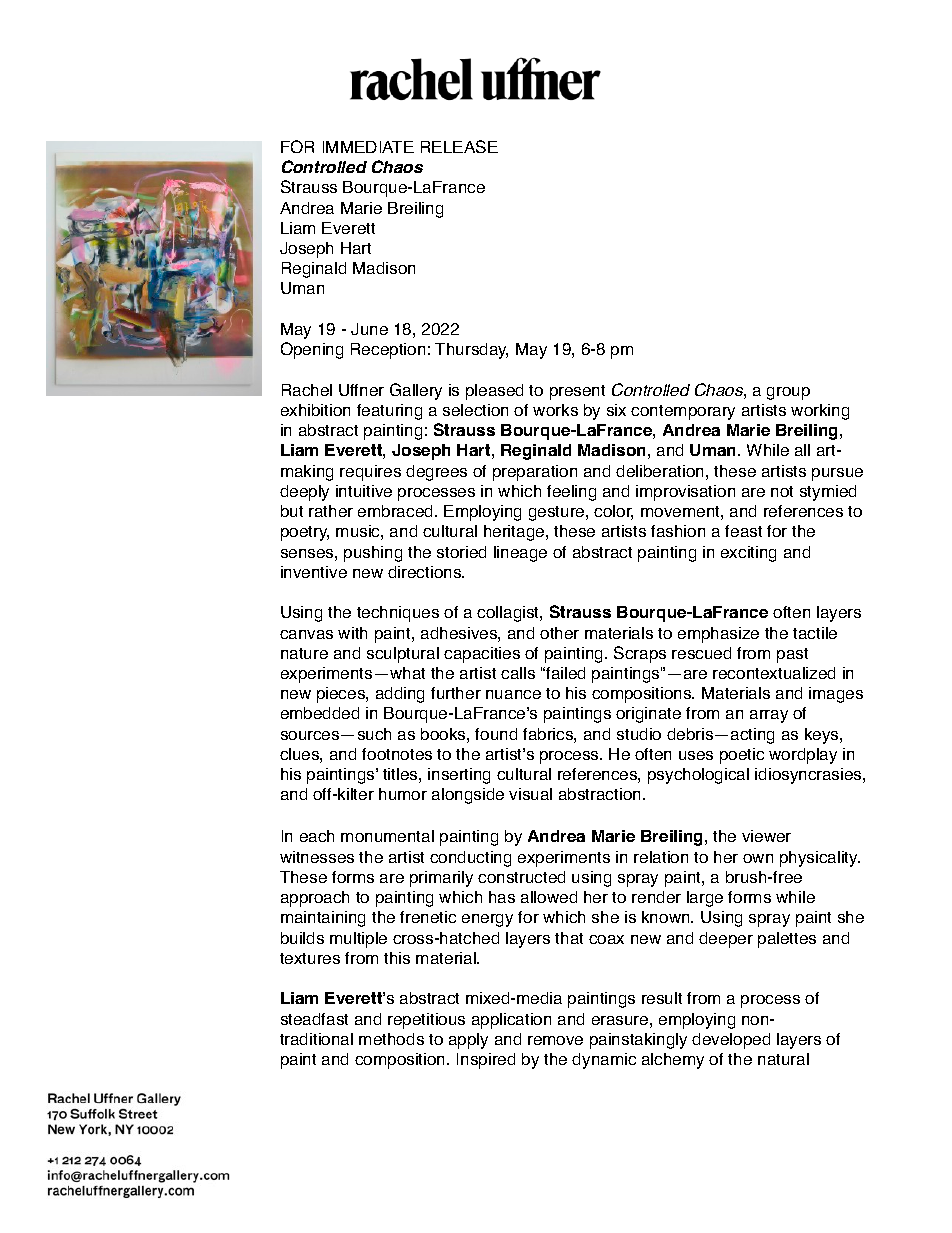 Image resolution: width=952 pixels, height=1233 pixels. Describe the element at coordinates (389, 412) in the image. I see `featuring` at that location.
